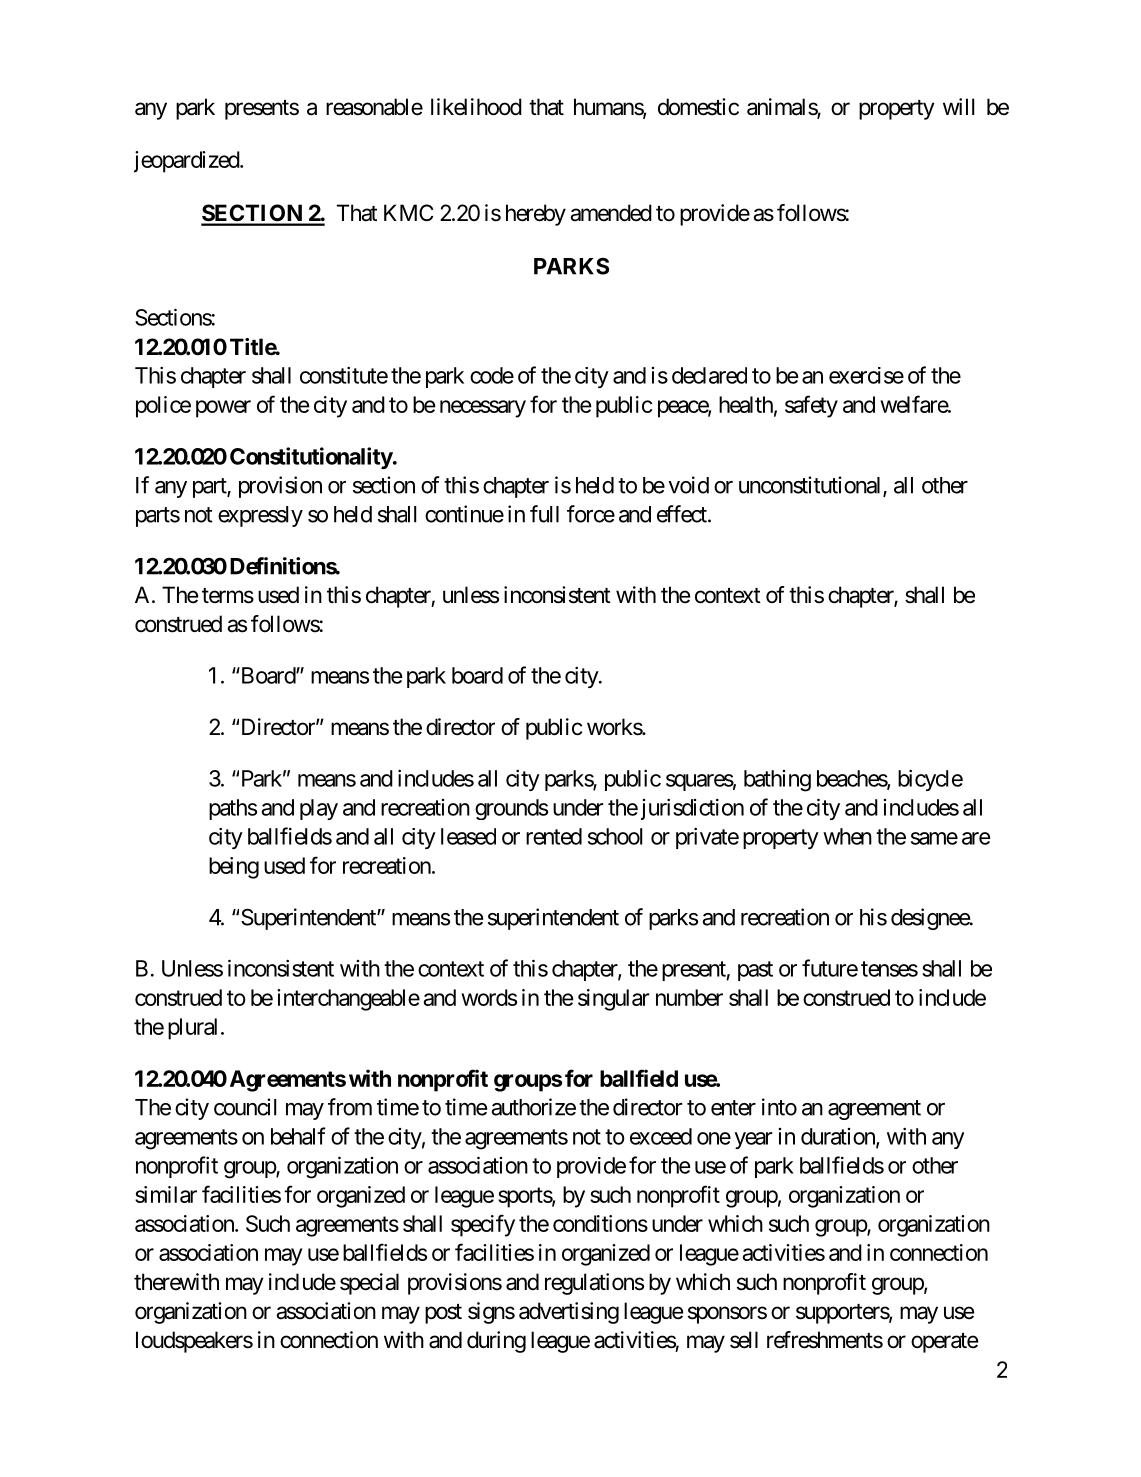 This screenshot has width=1141, height=1477. I want to click on will, so click(958, 106).
